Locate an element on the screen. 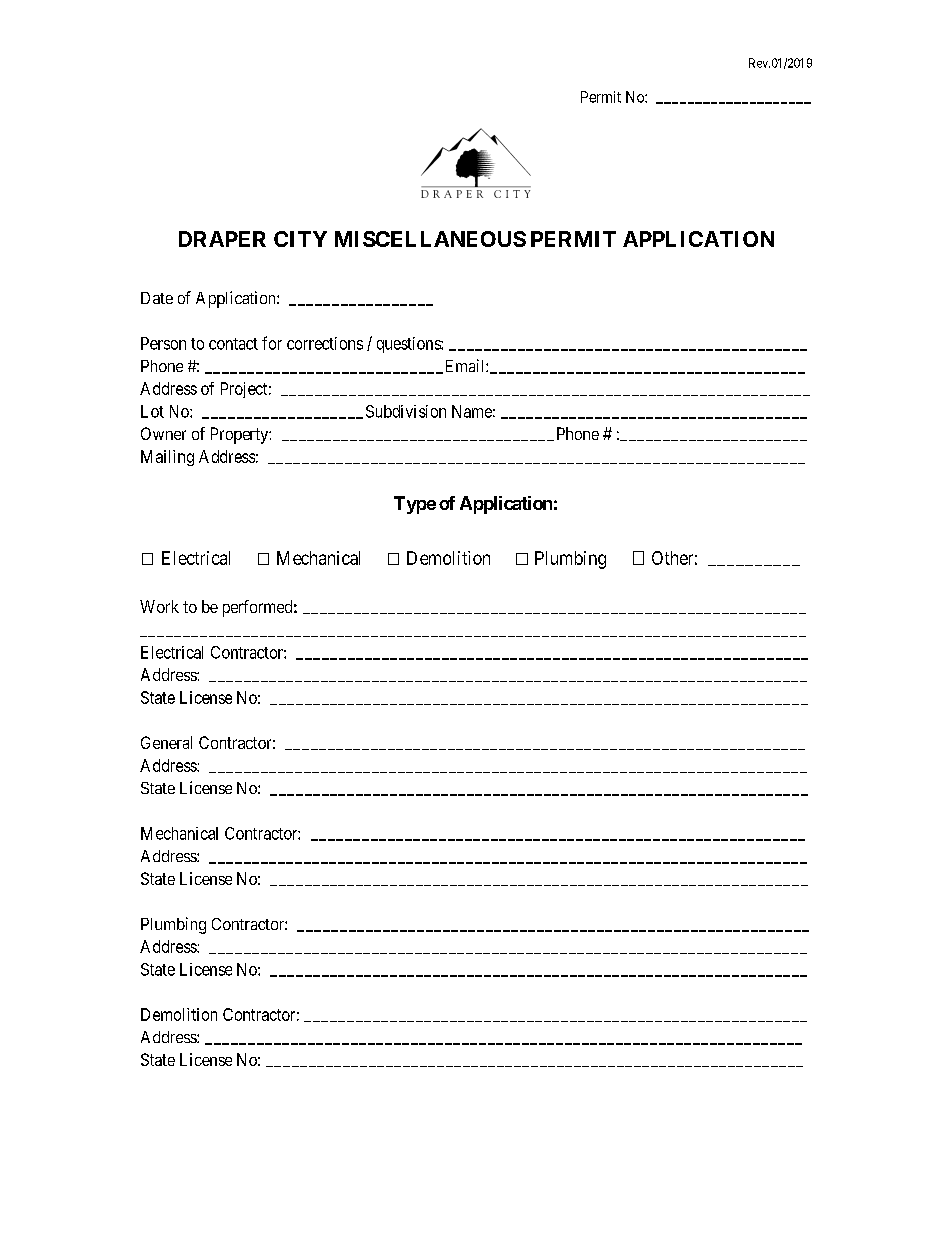  CITY is located at coordinates (300, 239).
